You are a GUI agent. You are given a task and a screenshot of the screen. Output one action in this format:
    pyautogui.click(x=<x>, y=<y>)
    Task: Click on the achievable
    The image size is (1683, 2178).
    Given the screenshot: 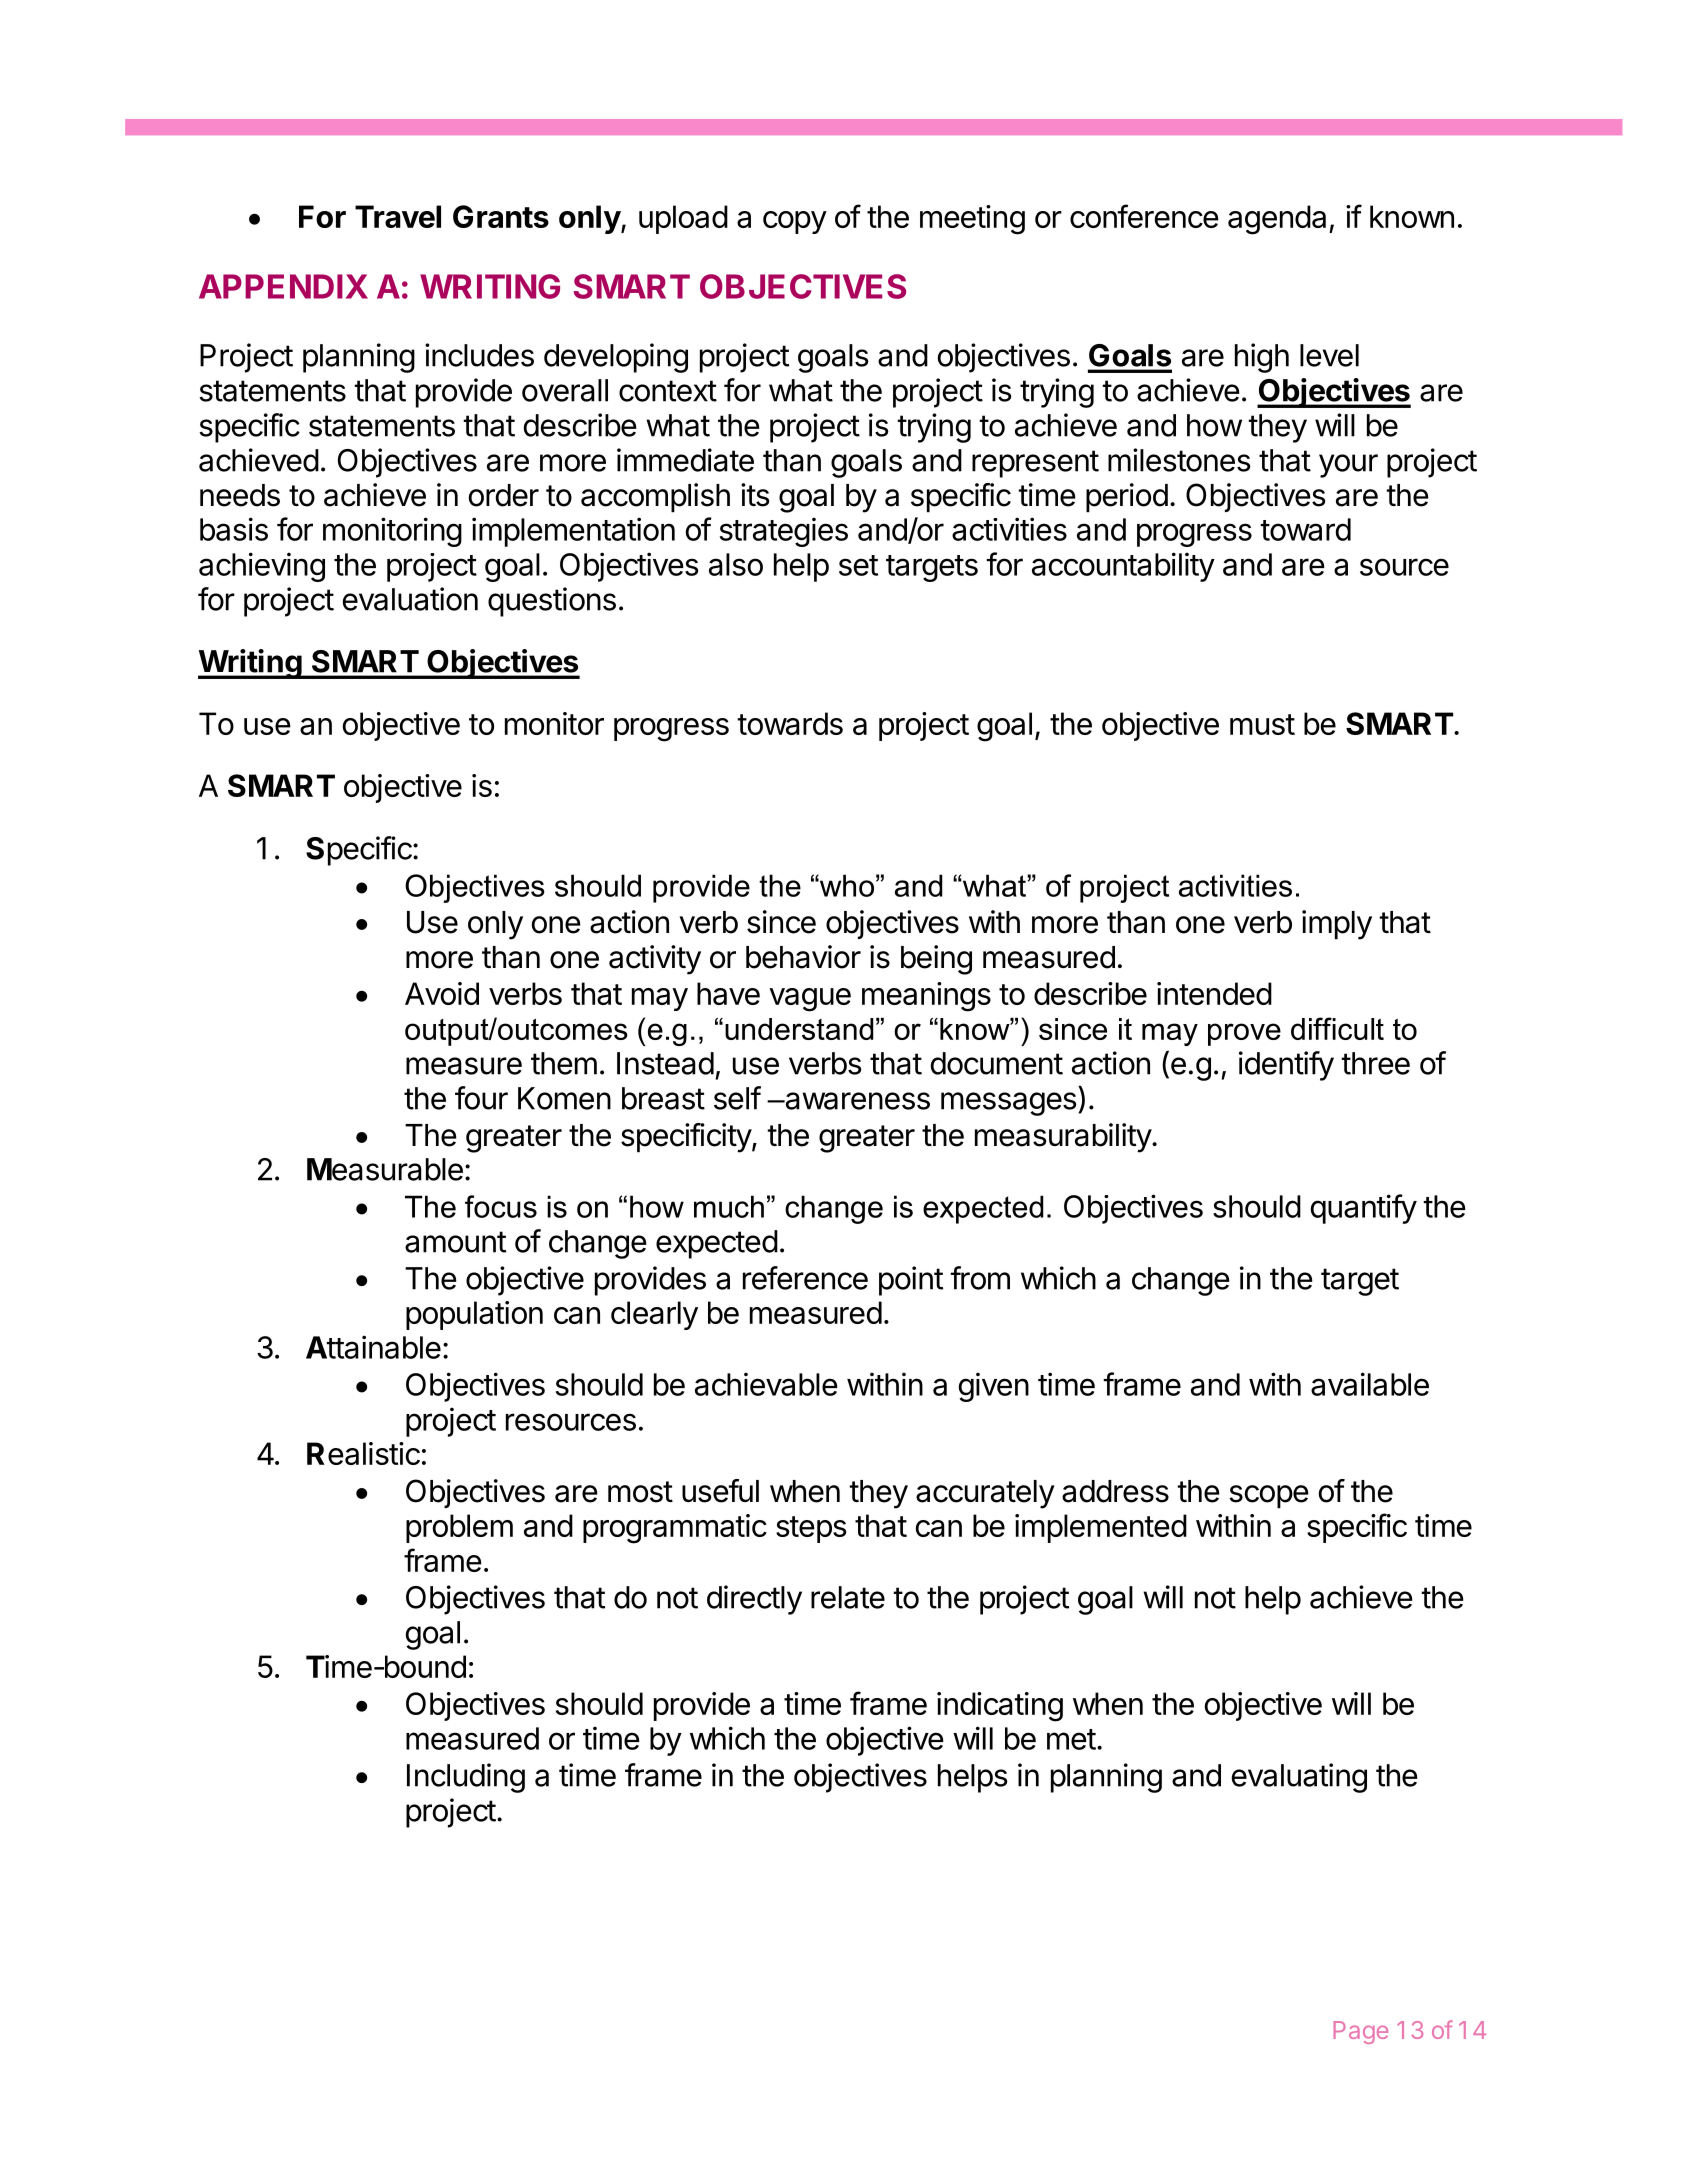 What is the action you would take?
    pyautogui.click(x=766, y=1384)
